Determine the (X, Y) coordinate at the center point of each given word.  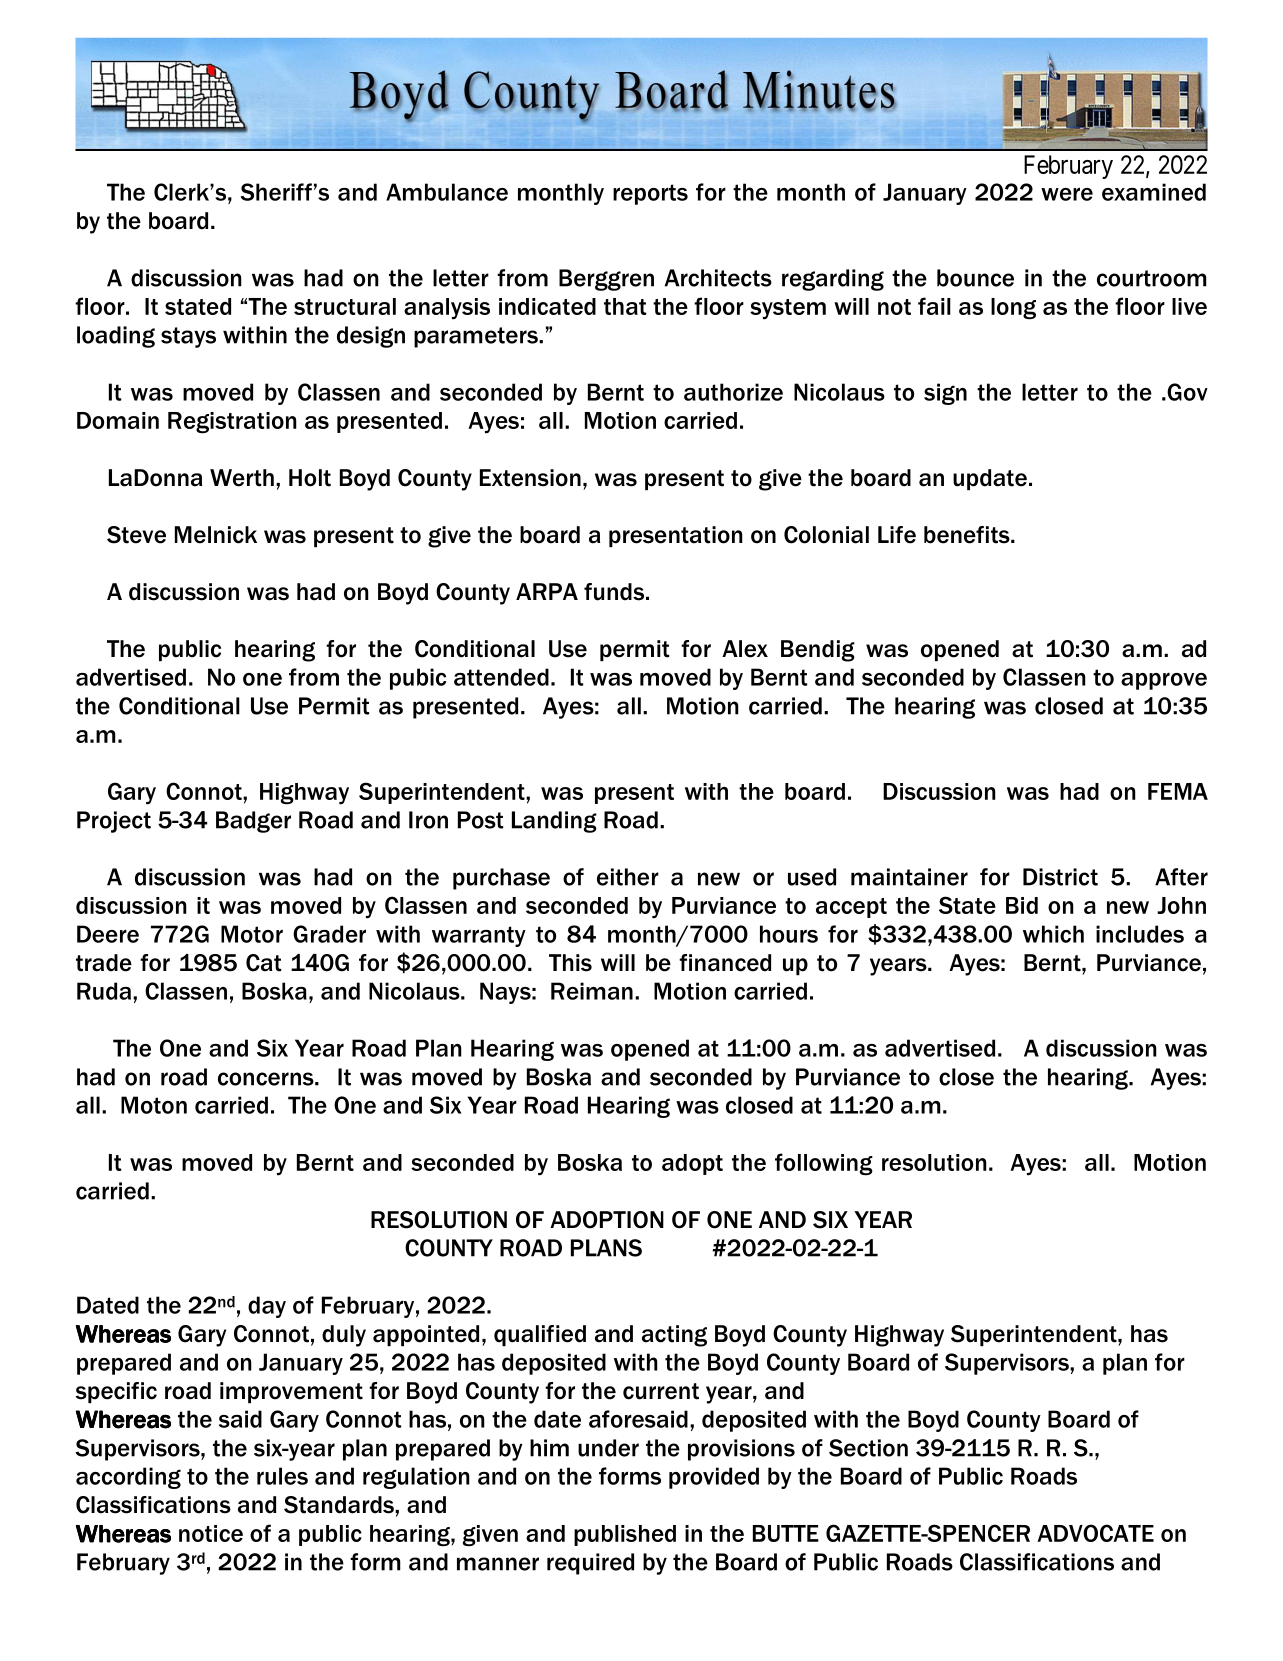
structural (345, 306)
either (628, 877)
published (625, 1535)
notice (211, 1533)
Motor (252, 934)
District (1060, 877)
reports (650, 194)
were (1067, 194)
